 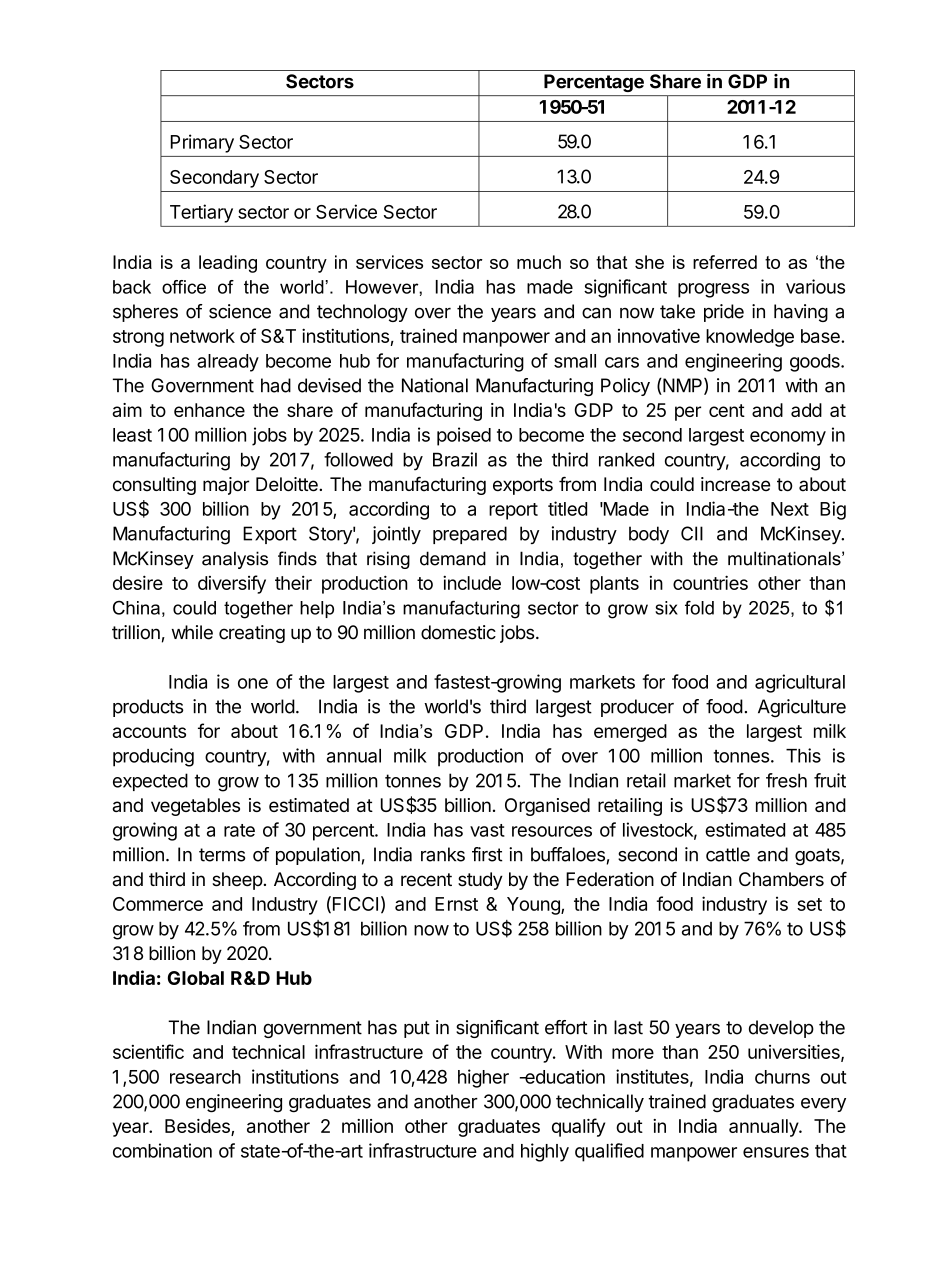 I want to click on while, so click(x=192, y=632).
